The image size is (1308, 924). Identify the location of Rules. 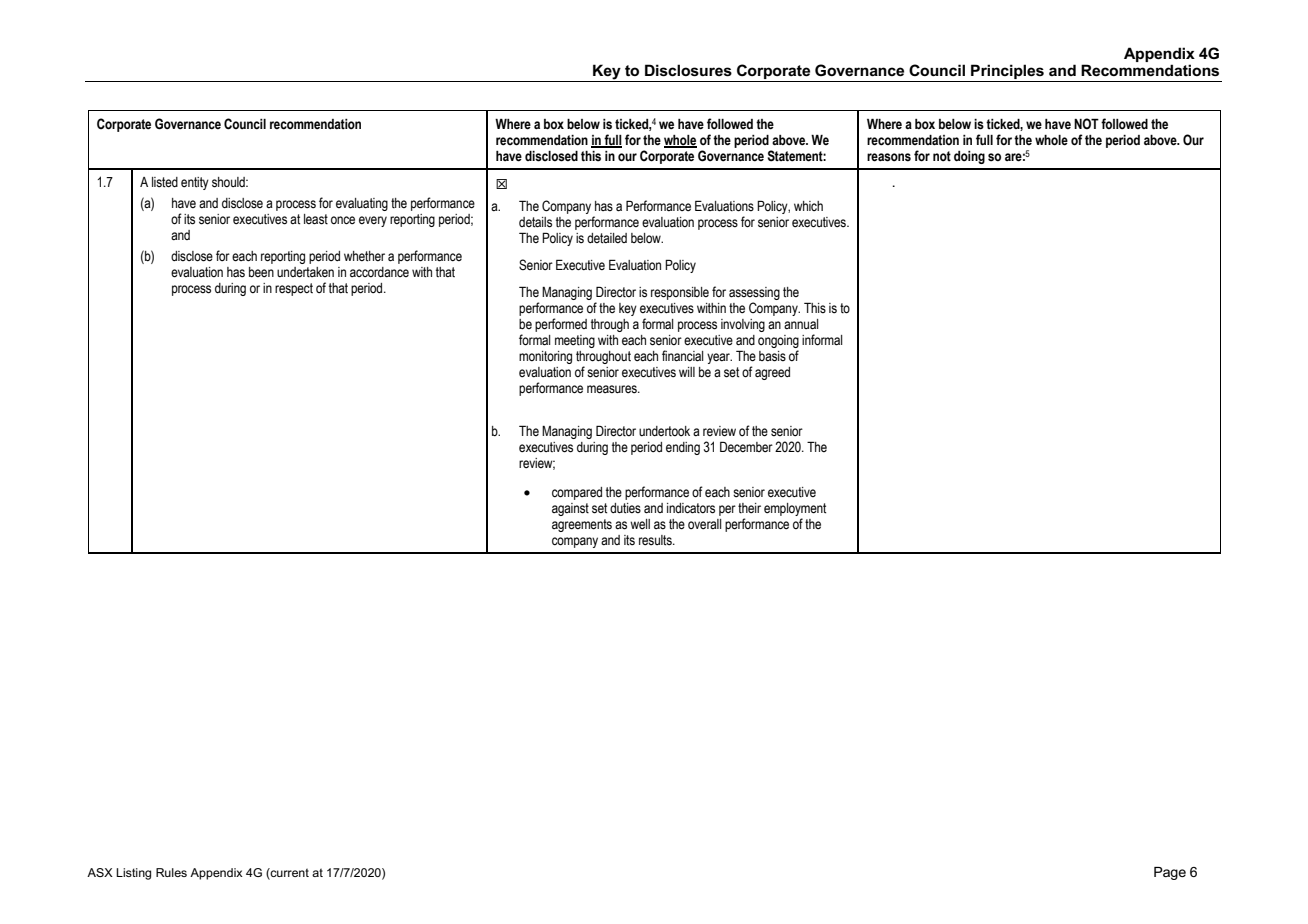
(171, 872).
